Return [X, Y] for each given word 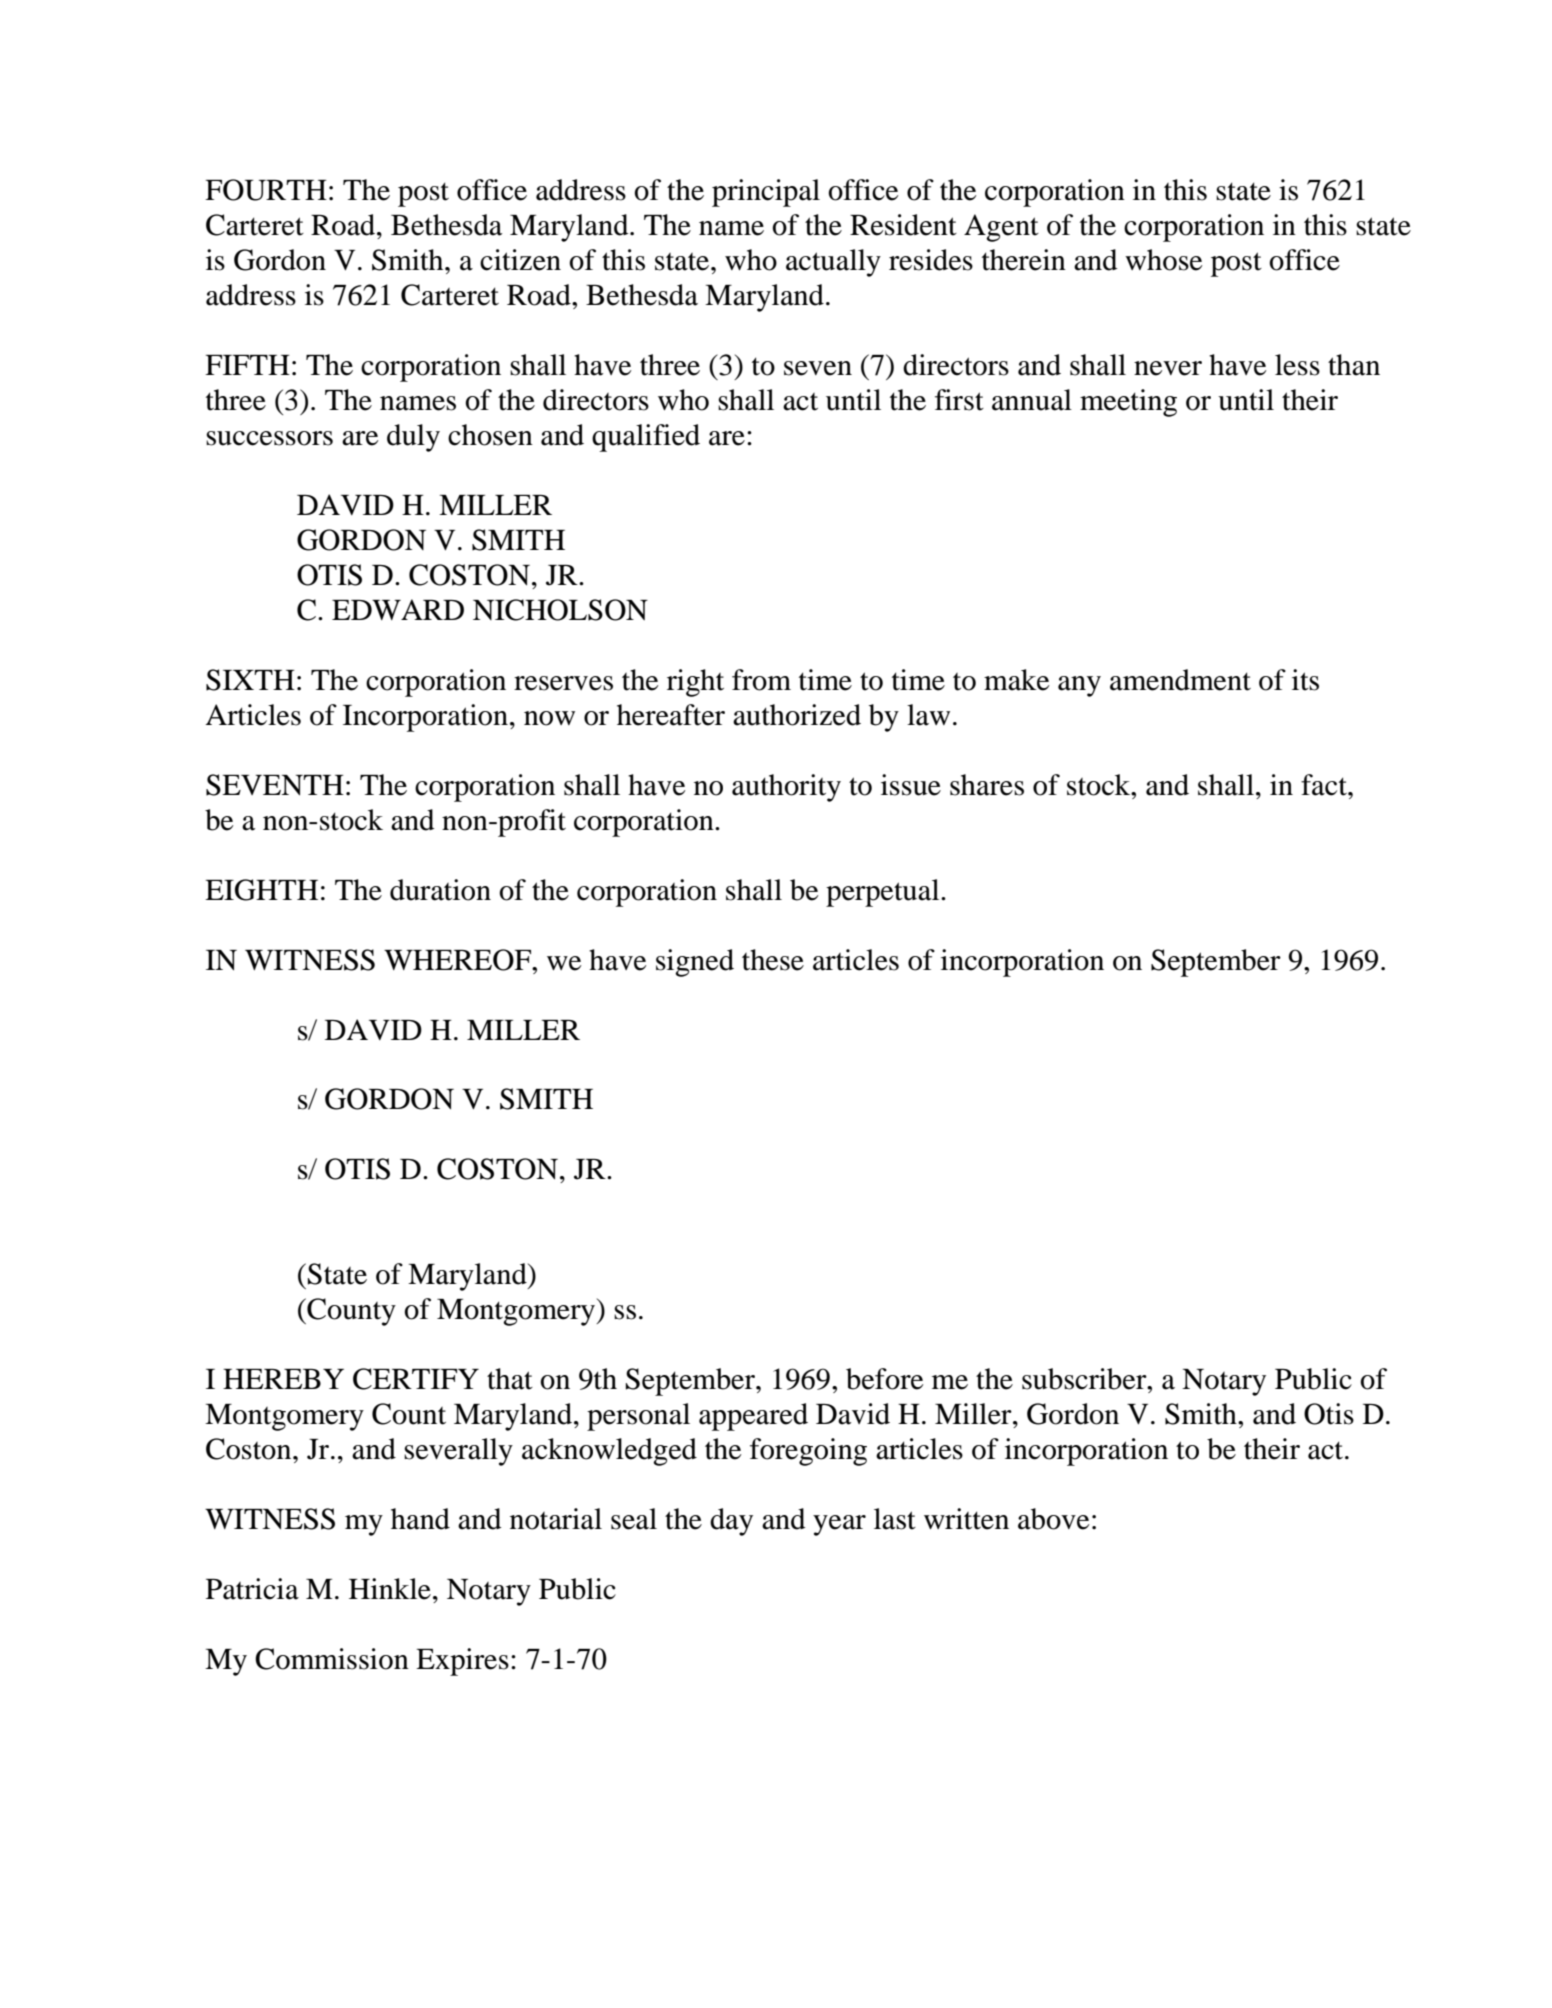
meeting [1128, 403]
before [884, 1379]
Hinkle [390, 1589]
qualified [646, 438]
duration [440, 890]
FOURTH [266, 190]
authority [786, 788]
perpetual [884, 893]
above [1053, 1519]
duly [413, 438]
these [773, 960]
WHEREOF [458, 960]
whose [1163, 260]
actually [833, 263]
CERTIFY [416, 1379]
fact [1325, 785]
